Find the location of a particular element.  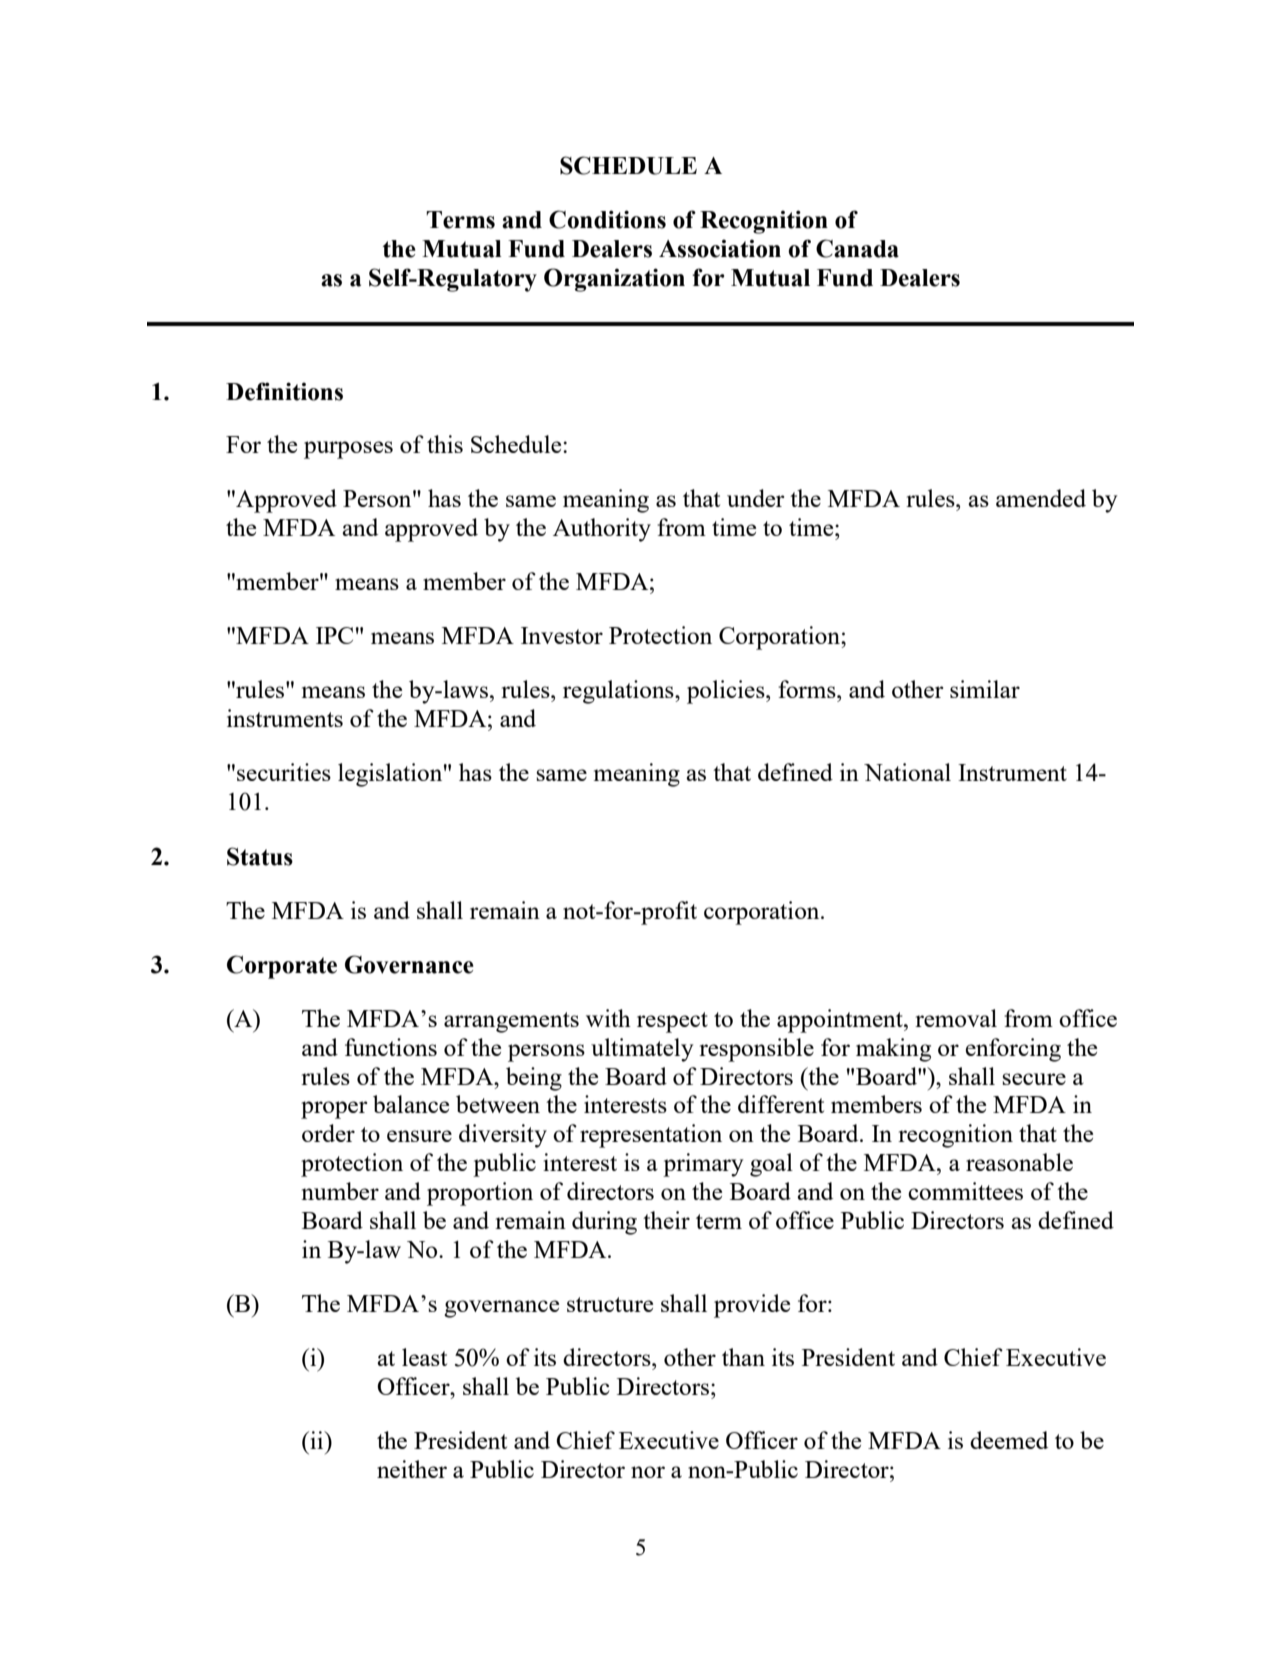

regulations is located at coordinates (619, 692).
